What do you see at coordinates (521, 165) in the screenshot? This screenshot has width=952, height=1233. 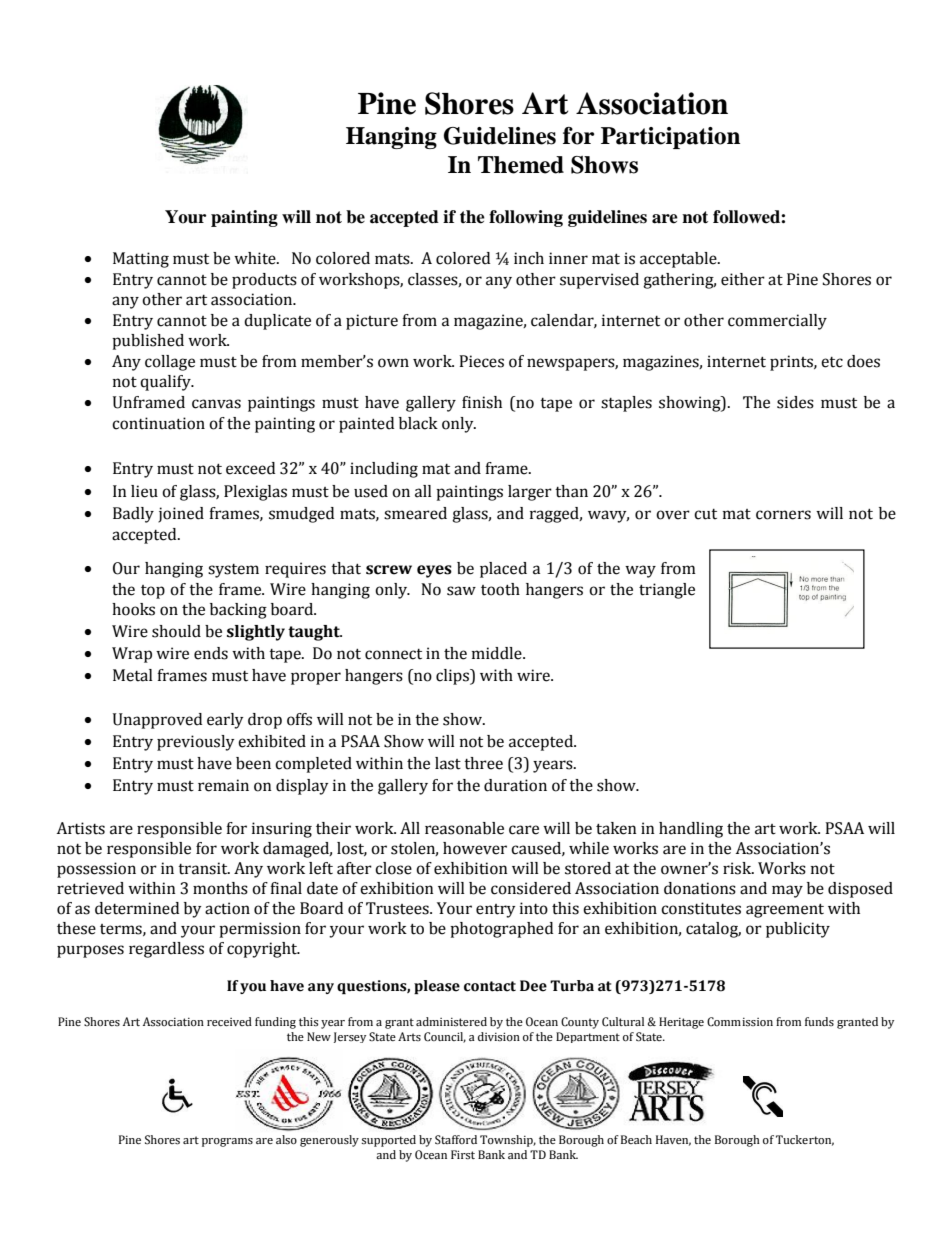 I see `Themed` at bounding box center [521, 165].
